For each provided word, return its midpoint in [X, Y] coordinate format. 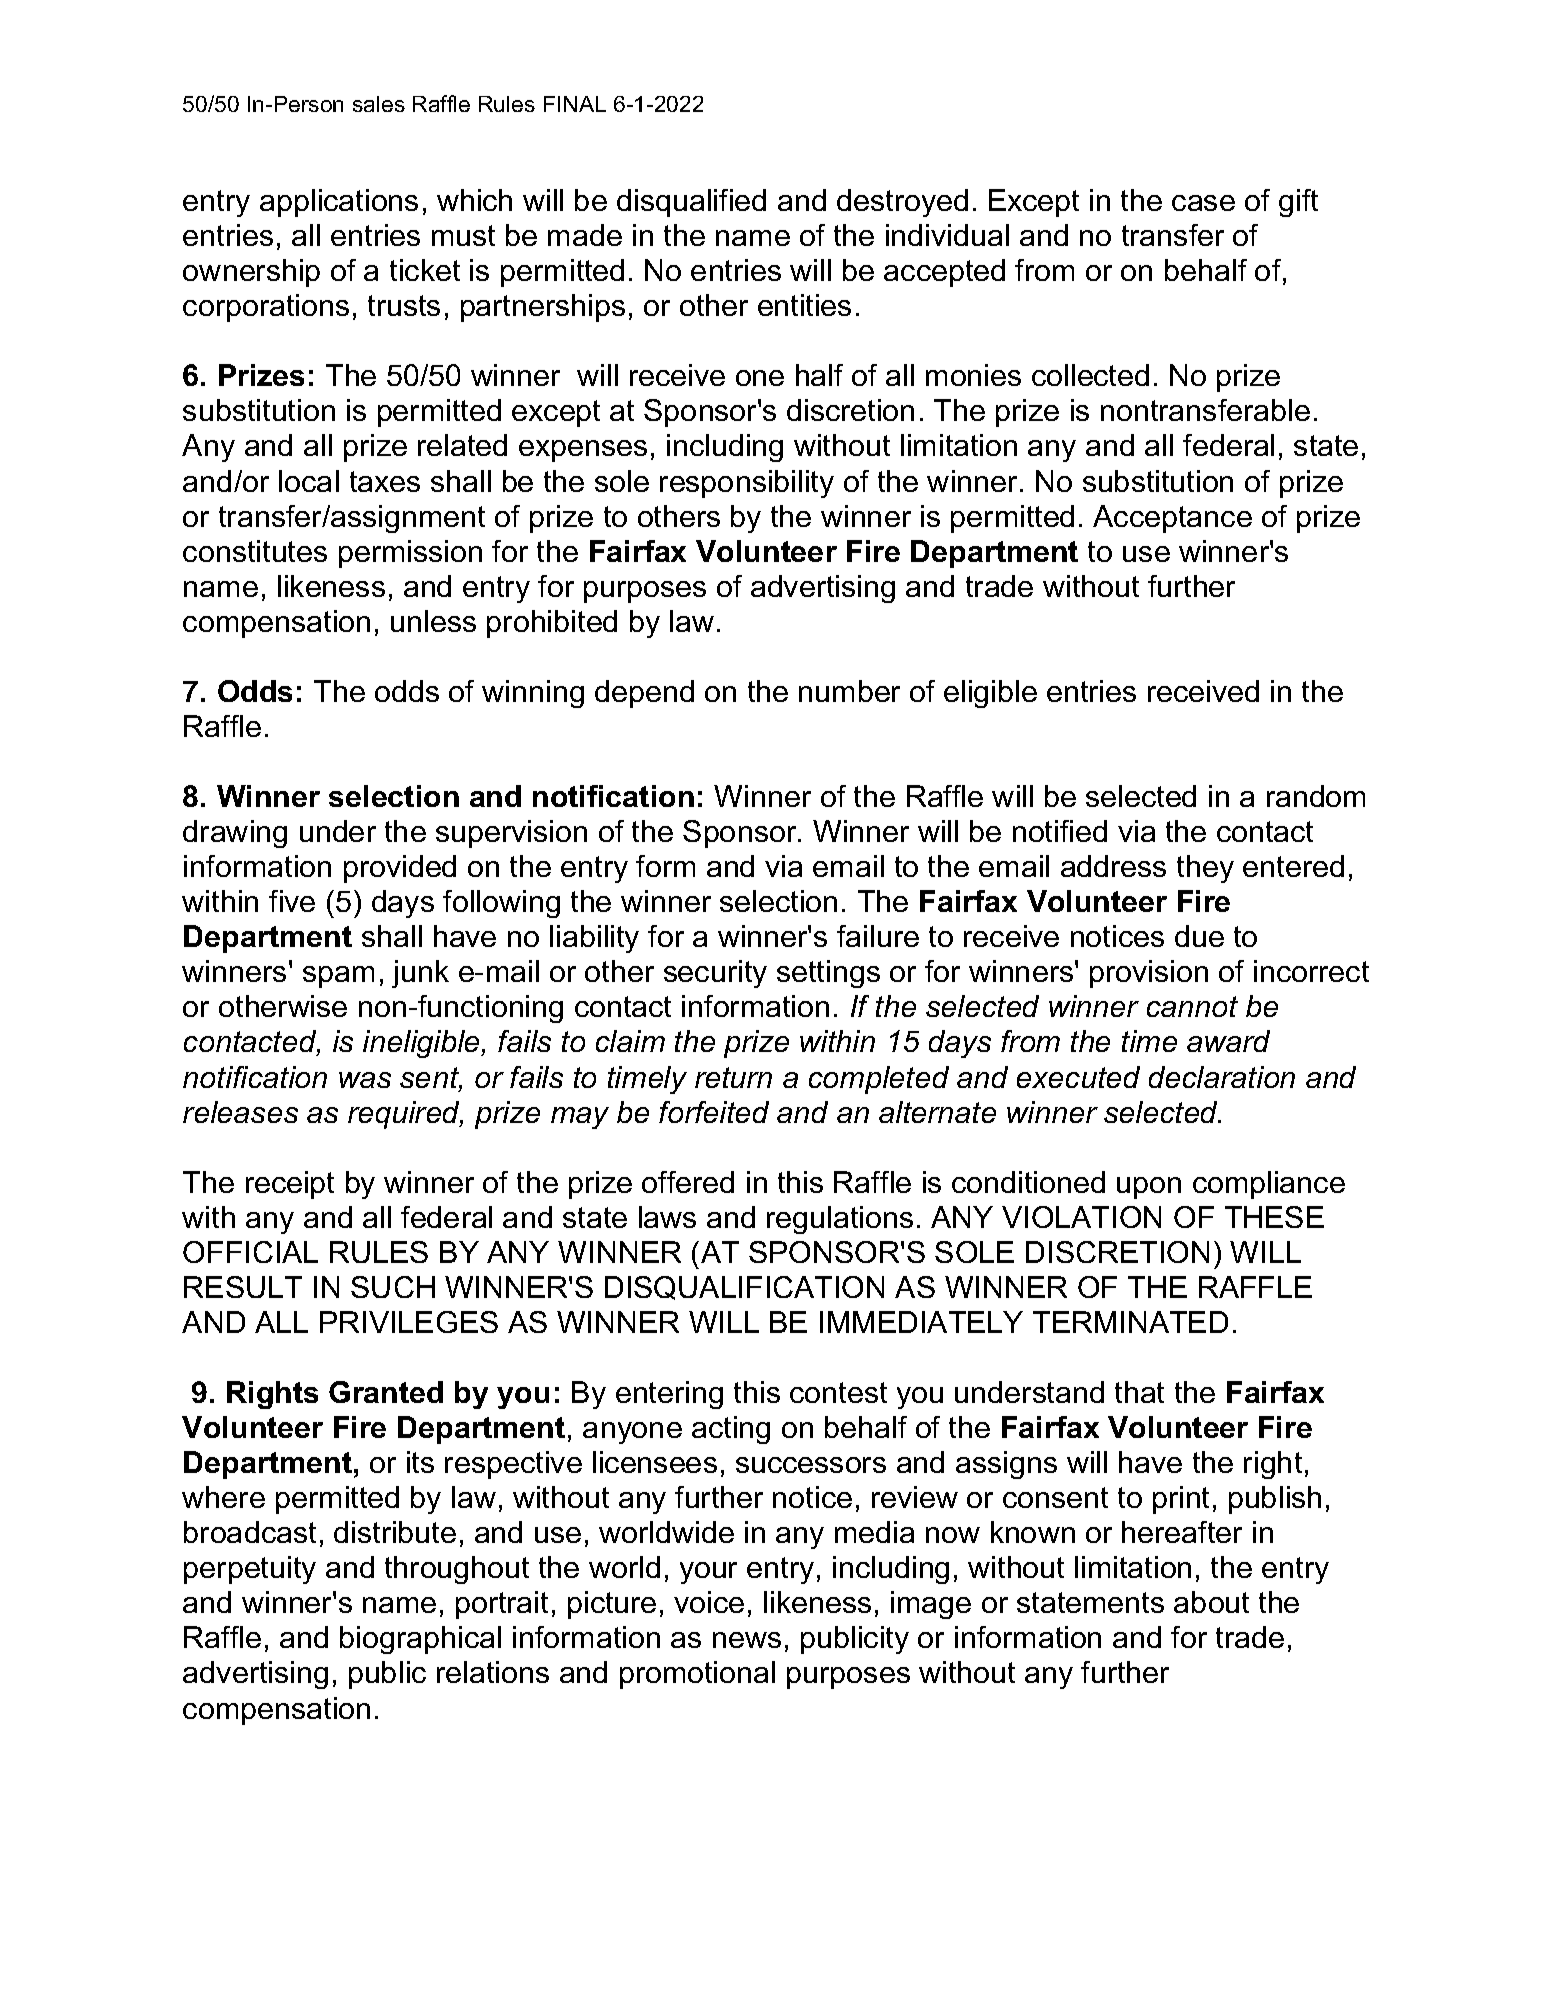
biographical [420, 1640]
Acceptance [1172, 519]
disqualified [691, 203]
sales [379, 104]
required [405, 1115]
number [849, 691]
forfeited [714, 1112]
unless [433, 621]
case [1203, 203]
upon [1149, 1188]
